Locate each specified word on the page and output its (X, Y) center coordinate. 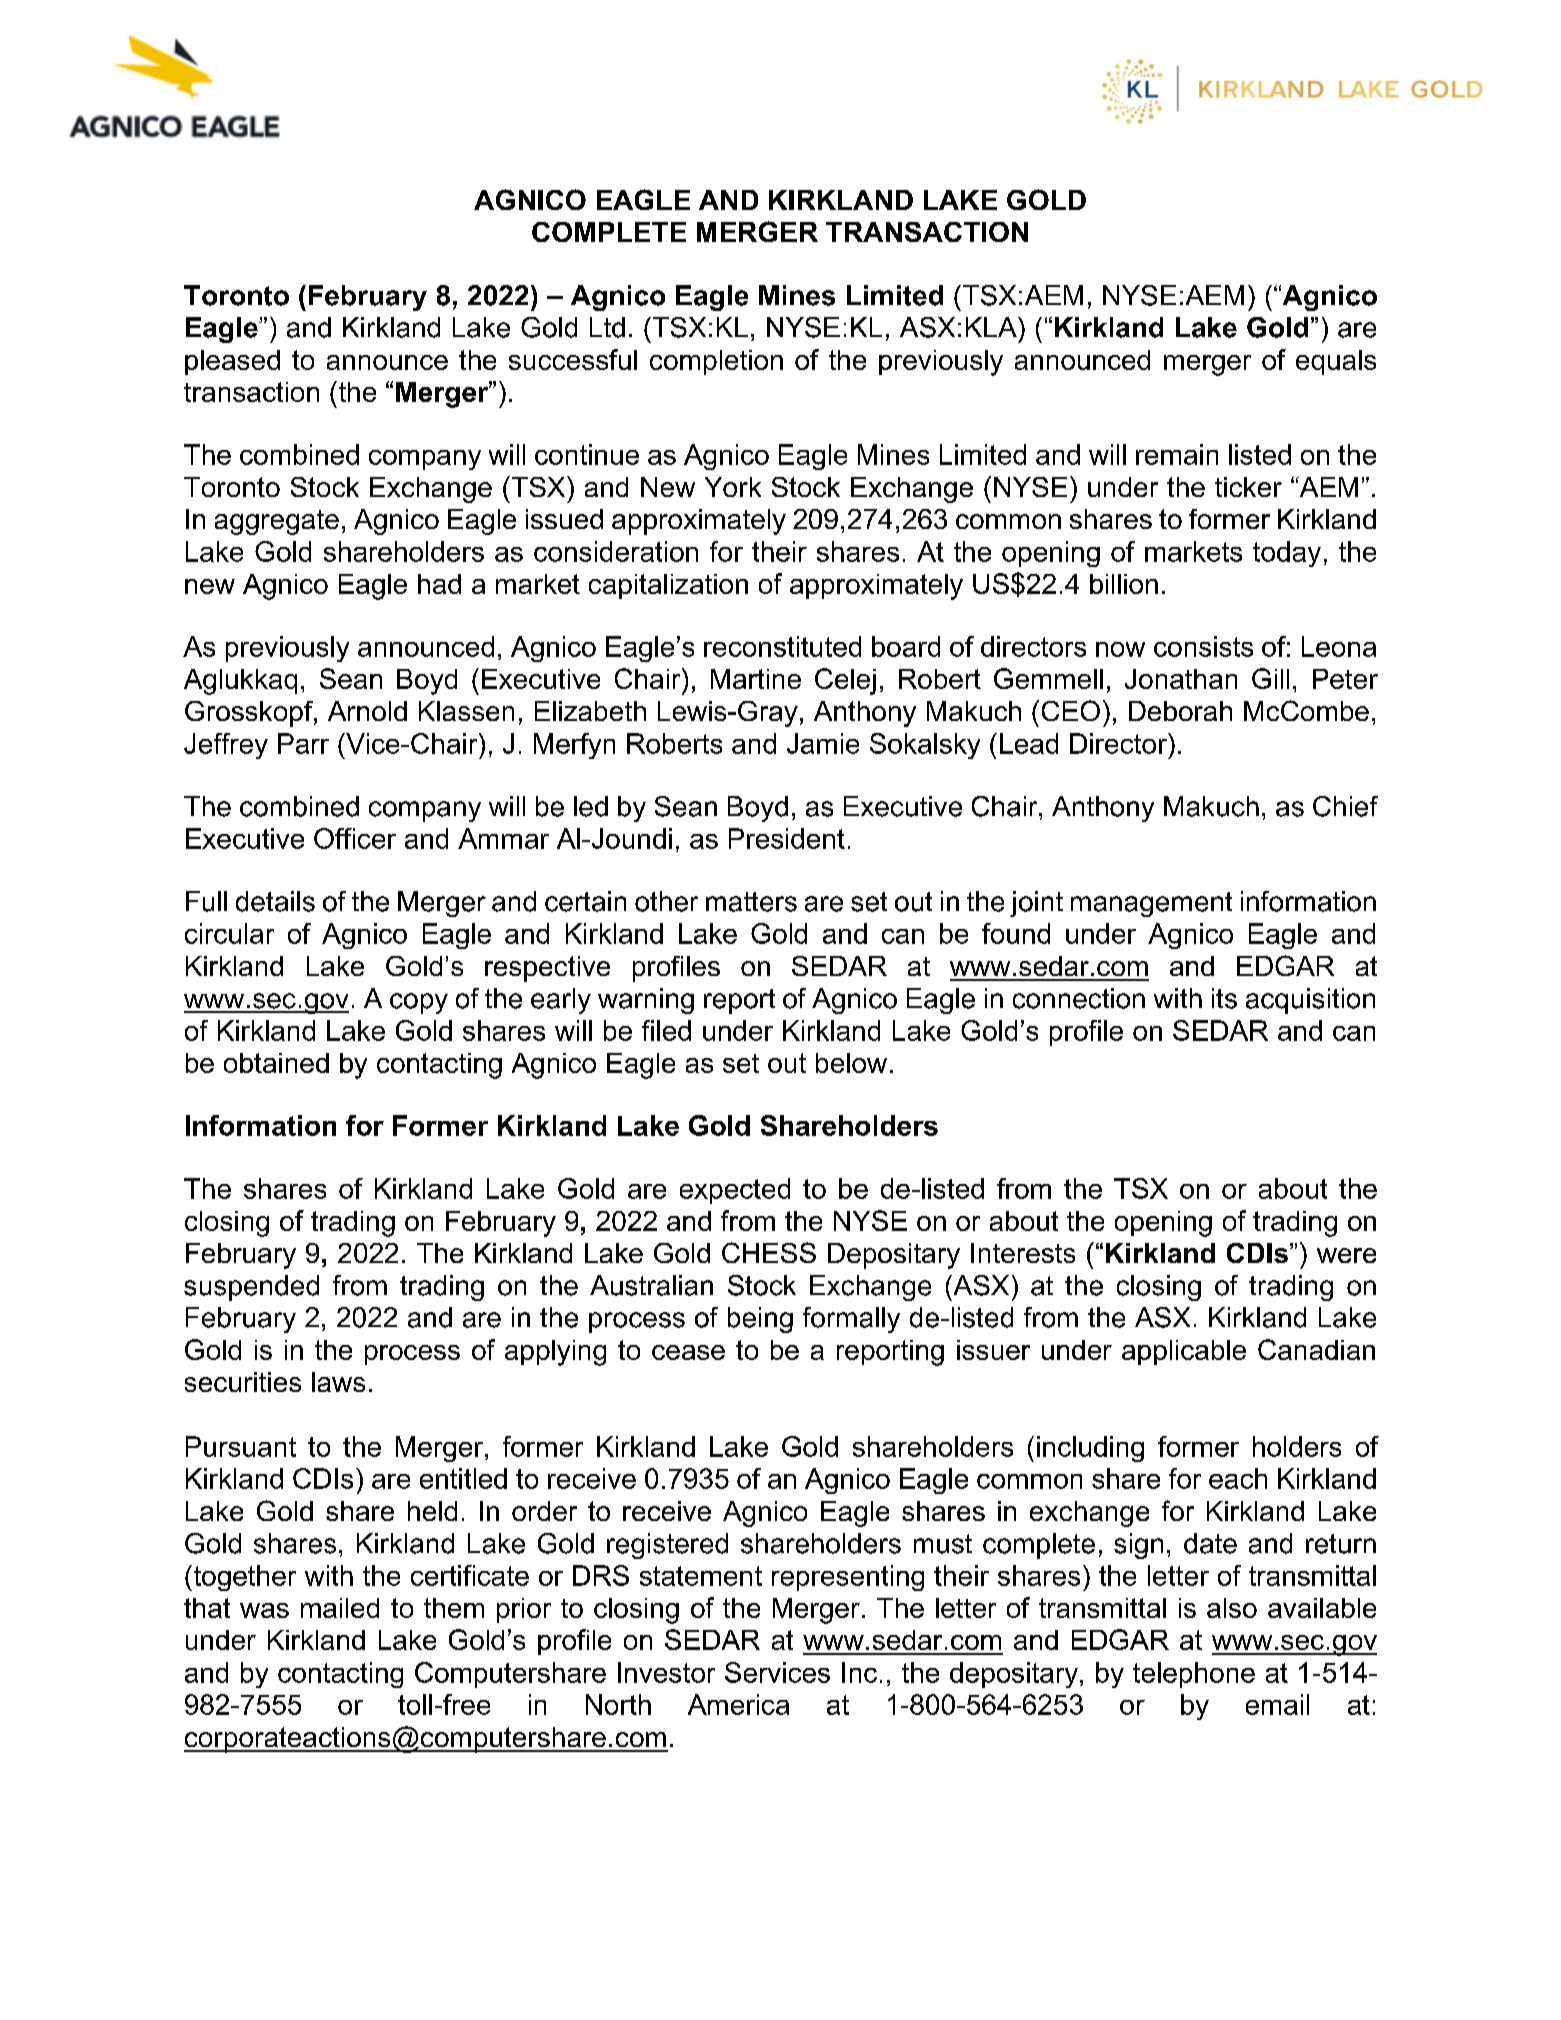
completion (716, 362)
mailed (340, 1608)
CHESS (769, 1252)
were (1346, 1255)
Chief (1345, 806)
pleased (232, 362)
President (787, 838)
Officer (355, 838)
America (738, 1704)
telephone (1194, 1675)
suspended (251, 1288)
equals (1336, 362)
